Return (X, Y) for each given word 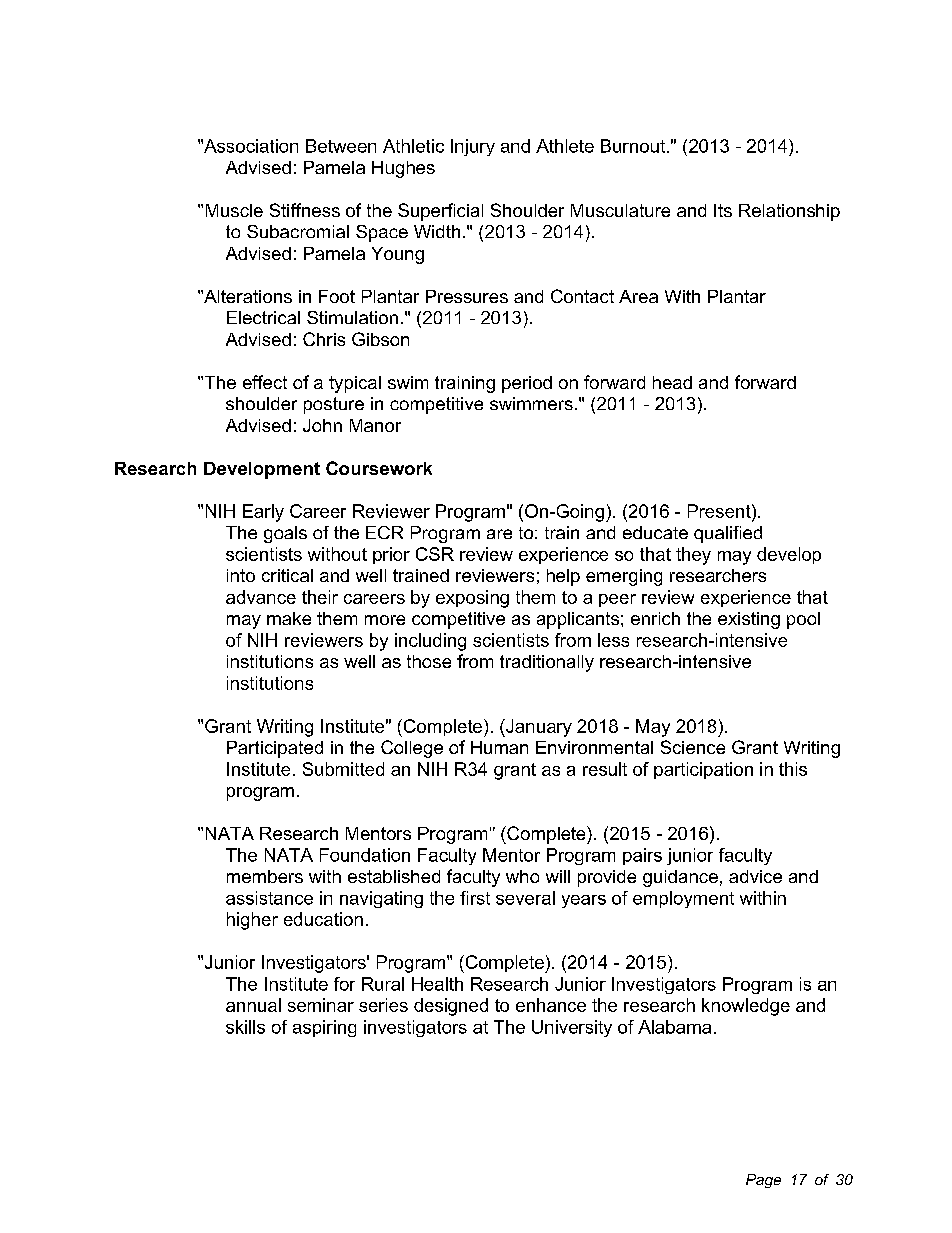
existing (749, 620)
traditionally (547, 663)
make (289, 618)
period (527, 384)
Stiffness (305, 210)
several (525, 898)
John (322, 425)
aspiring (324, 1028)
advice (755, 876)
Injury (473, 147)
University (572, 1028)
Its (723, 210)
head (672, 382)
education (323, 919)
